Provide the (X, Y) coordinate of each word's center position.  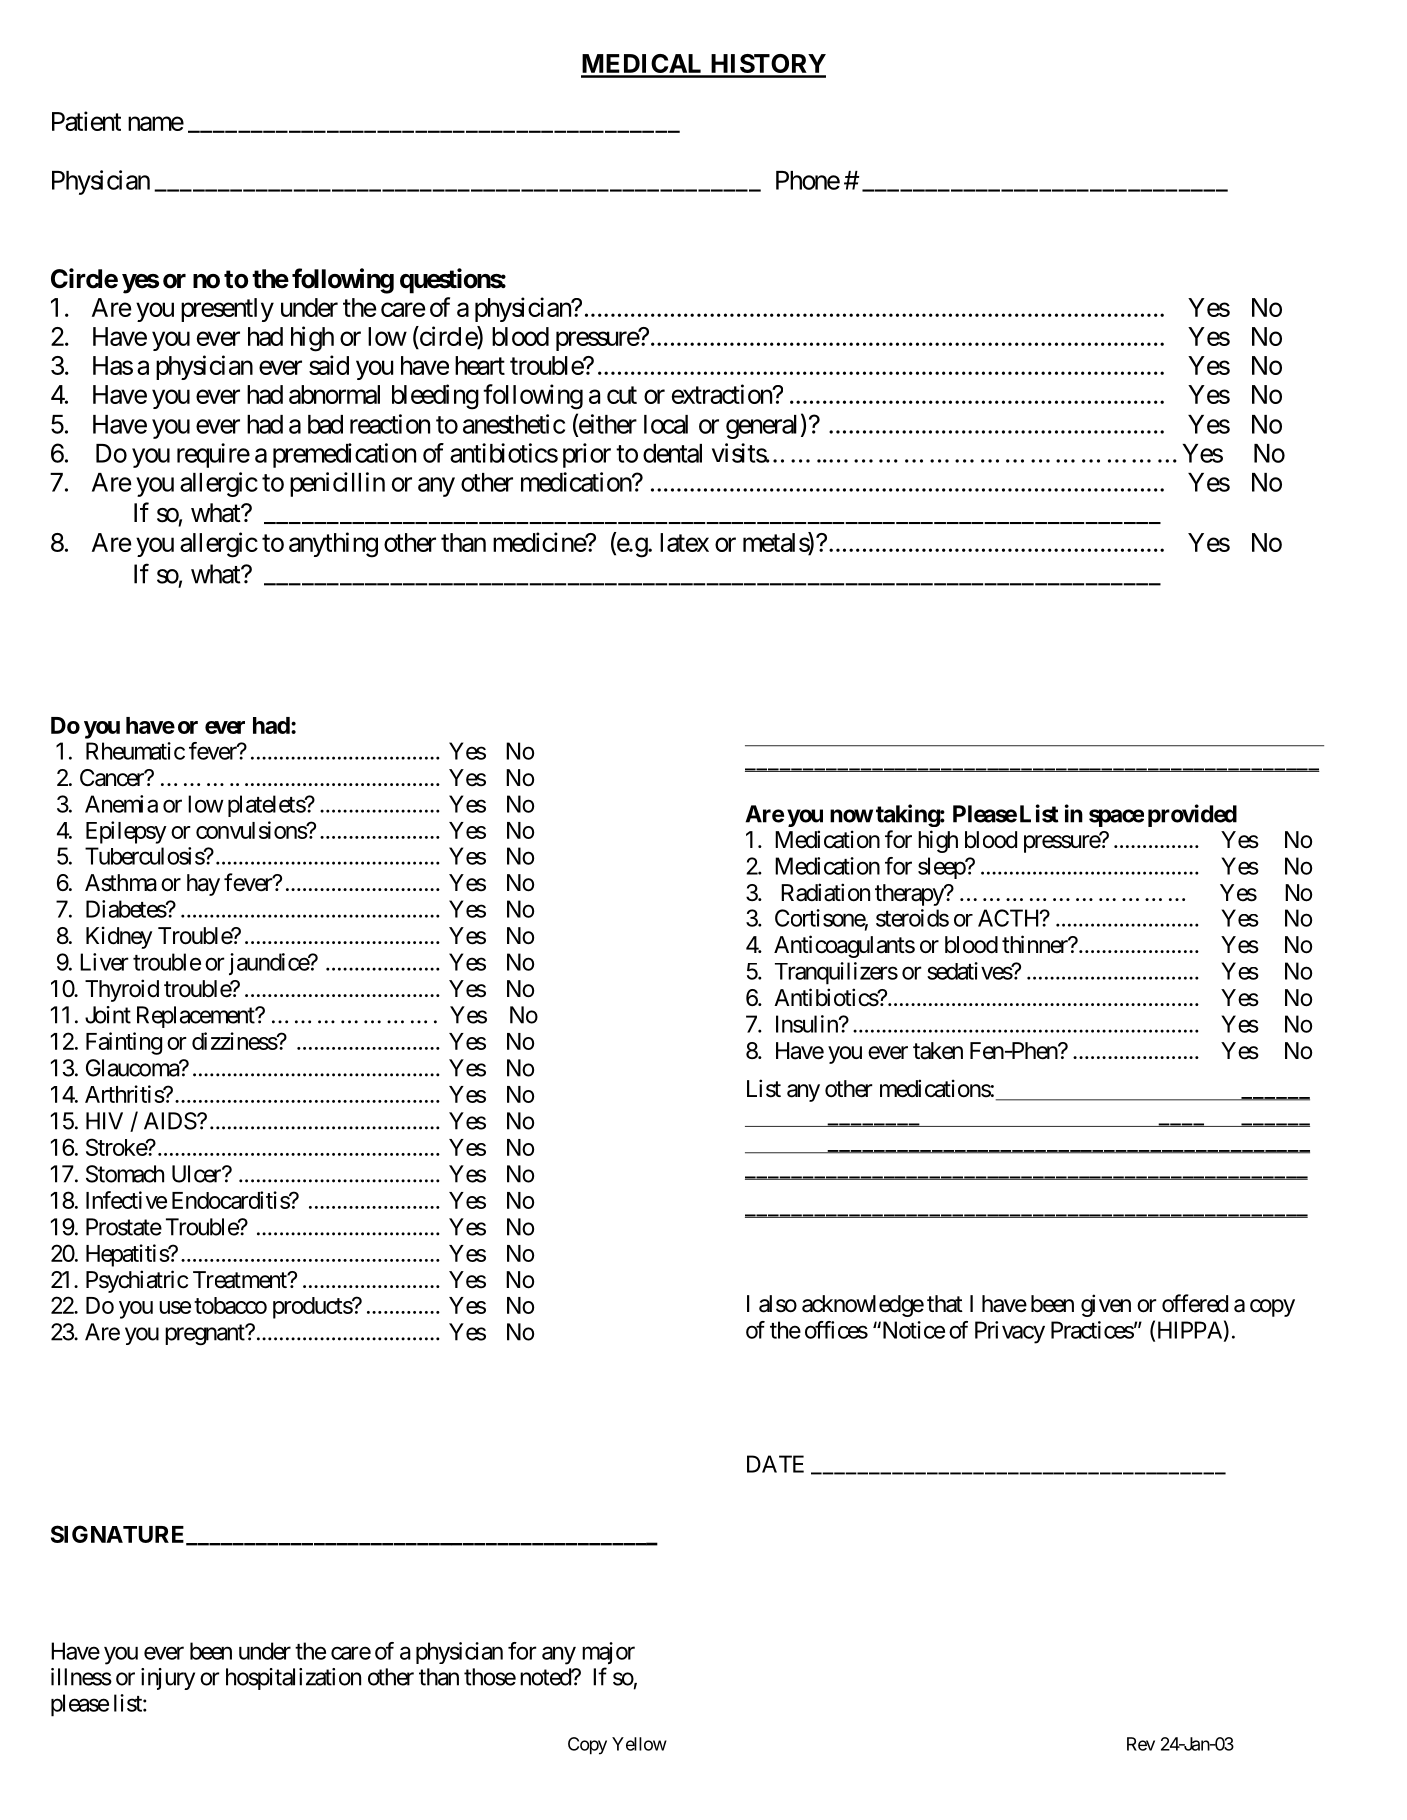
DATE (775, 1464)
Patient (86, 121)
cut (622, 395)
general (761, 427)
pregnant (205, 1335)
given (1106, 1305)
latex (684, 542)
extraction (723, 394)
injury (168, 1679)
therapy (910, 895)
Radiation (825, 892)
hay (203, 885)
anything (333, 545)
